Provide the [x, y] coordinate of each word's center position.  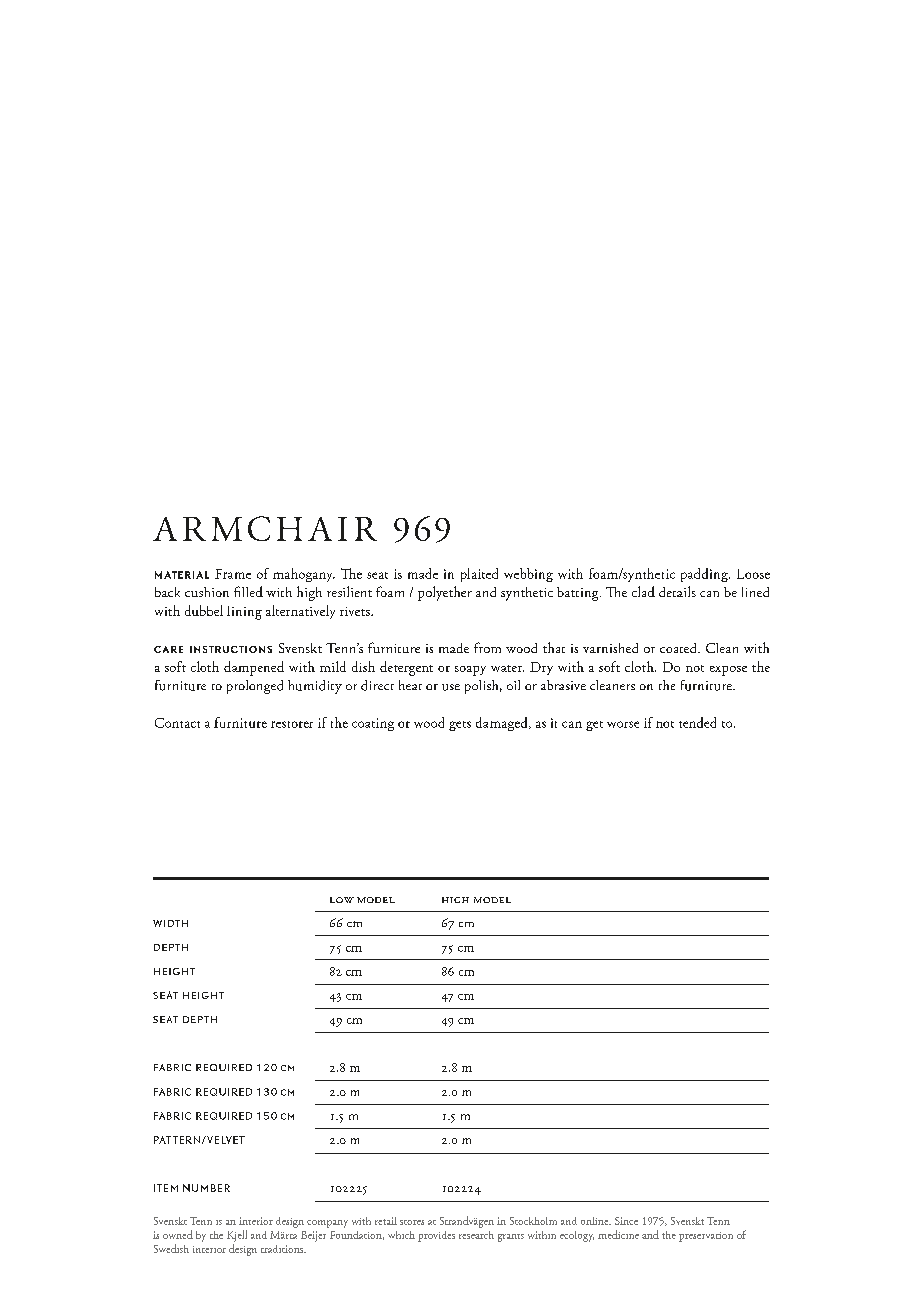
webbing [528, 575]
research [476, 1235]
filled [248, 591]
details [677, 591]
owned [178, 1234]
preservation [706, 1237]
